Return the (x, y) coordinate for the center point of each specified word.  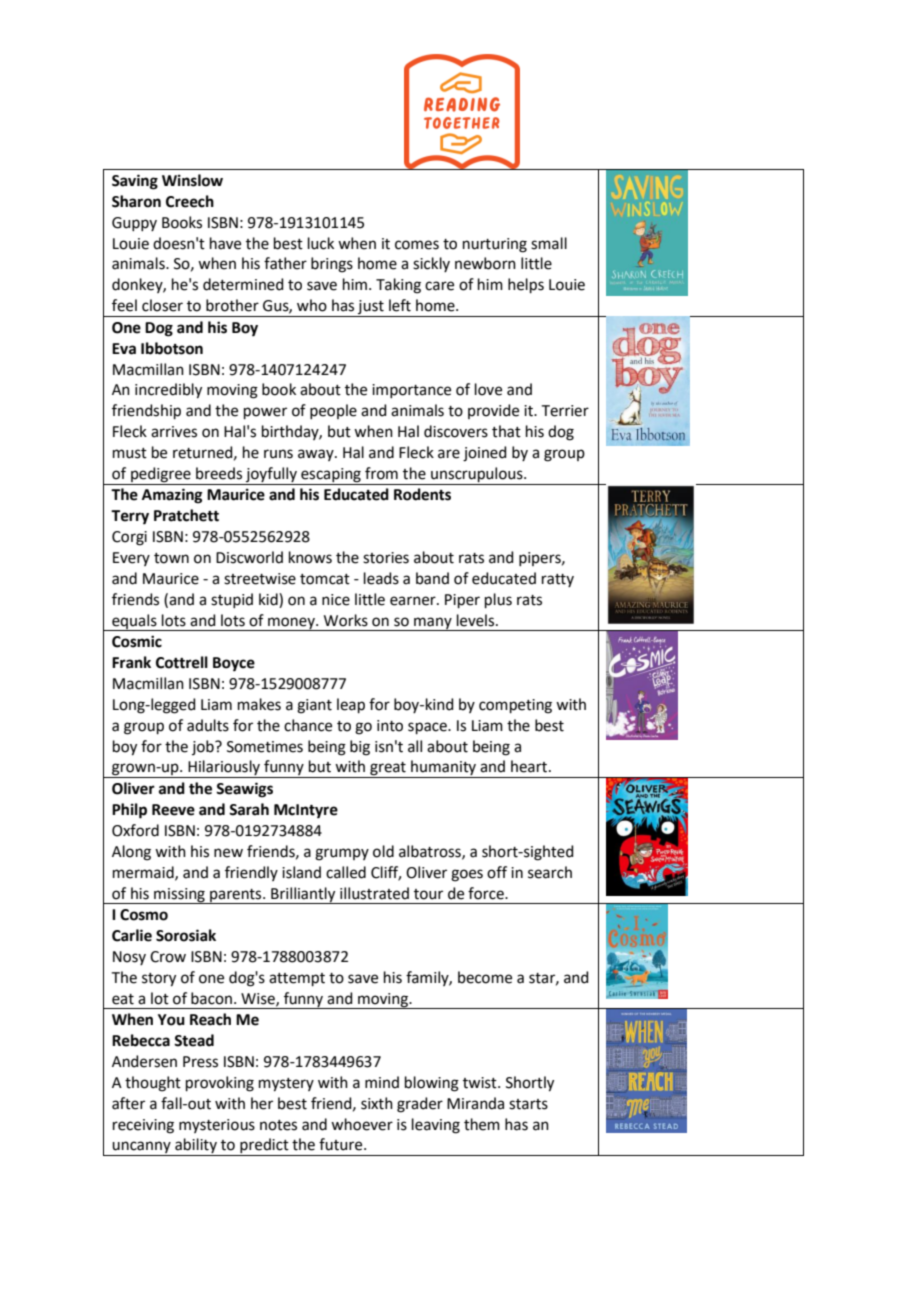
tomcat (325, 579)
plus (498, 600)
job (204, 747)
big (360, 748)
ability (196, 1147)
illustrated (374, 893)
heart (529, 766)
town (171, 558)
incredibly (168, 391)
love (488, 389)
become (485, 977)
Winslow (192, 180)
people (333, 411)
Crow (168, 957)
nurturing (495, 245)
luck (321, 243)
